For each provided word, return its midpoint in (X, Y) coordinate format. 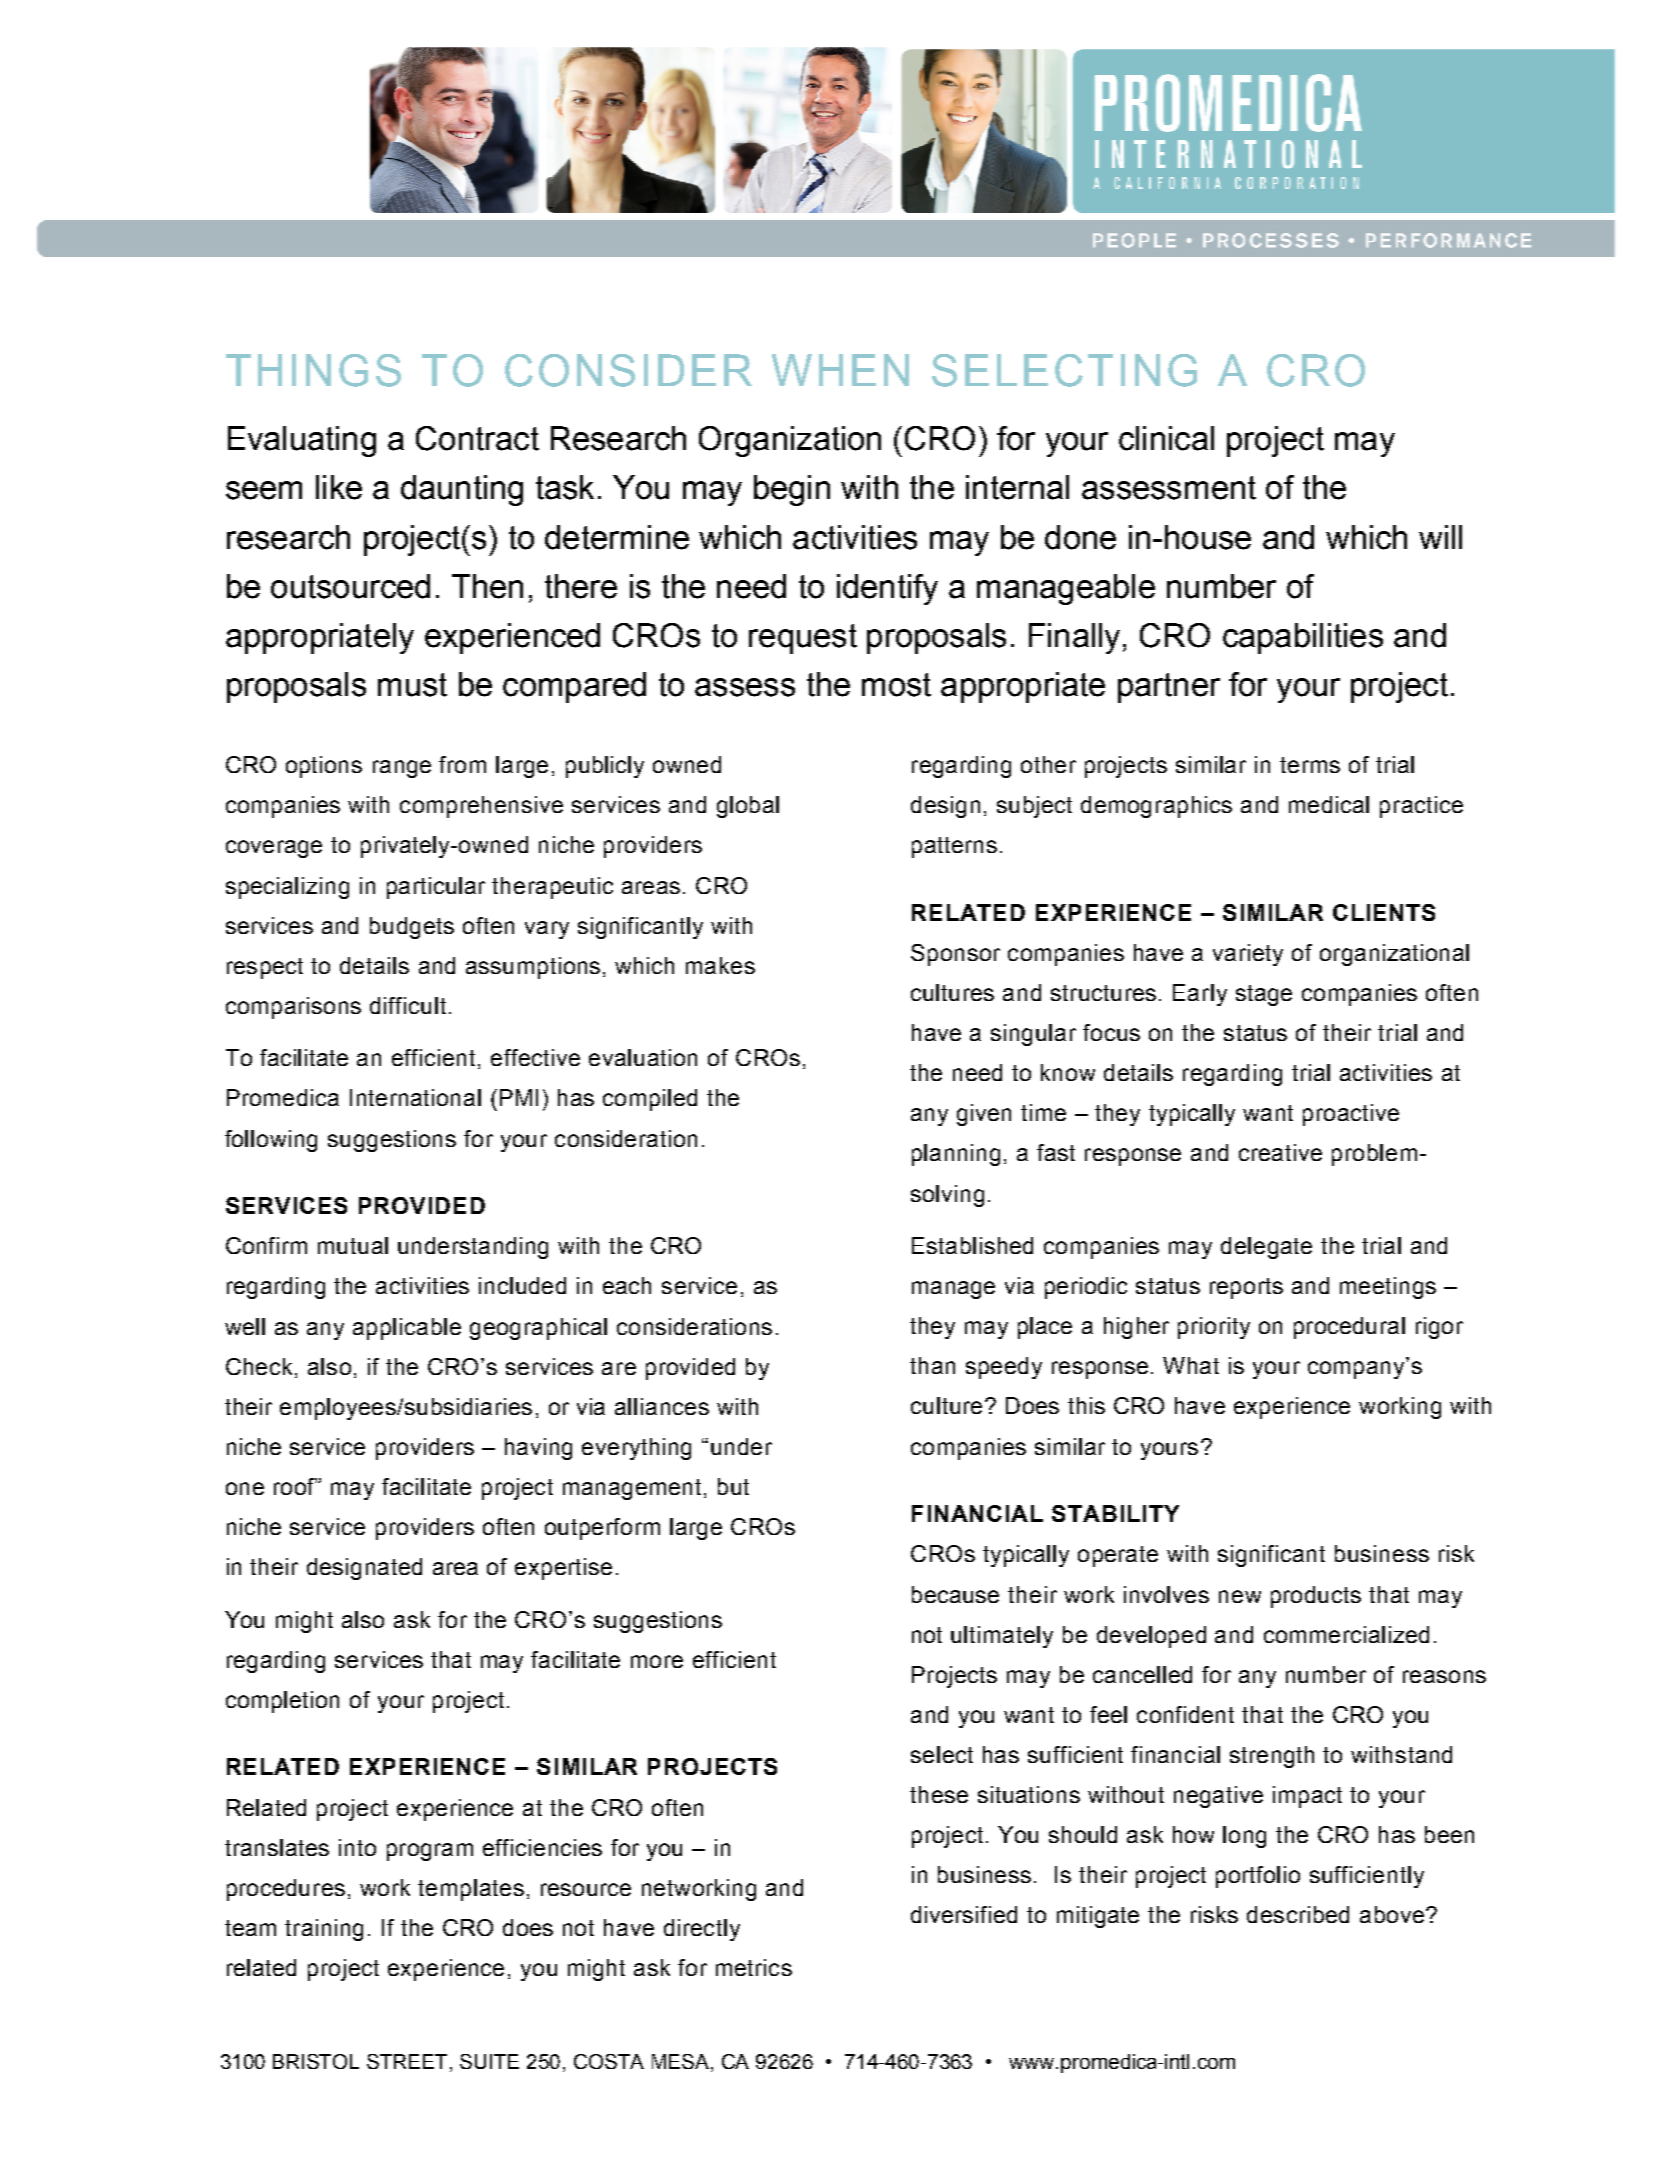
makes (720, 965)
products (1316, 1597)
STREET (409, 2063)
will (1440, 537)
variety (1248, 955)
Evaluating (302, 441)
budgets (412, 928)
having (538, 1449)
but (733, 1486)
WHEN (840, 370)
